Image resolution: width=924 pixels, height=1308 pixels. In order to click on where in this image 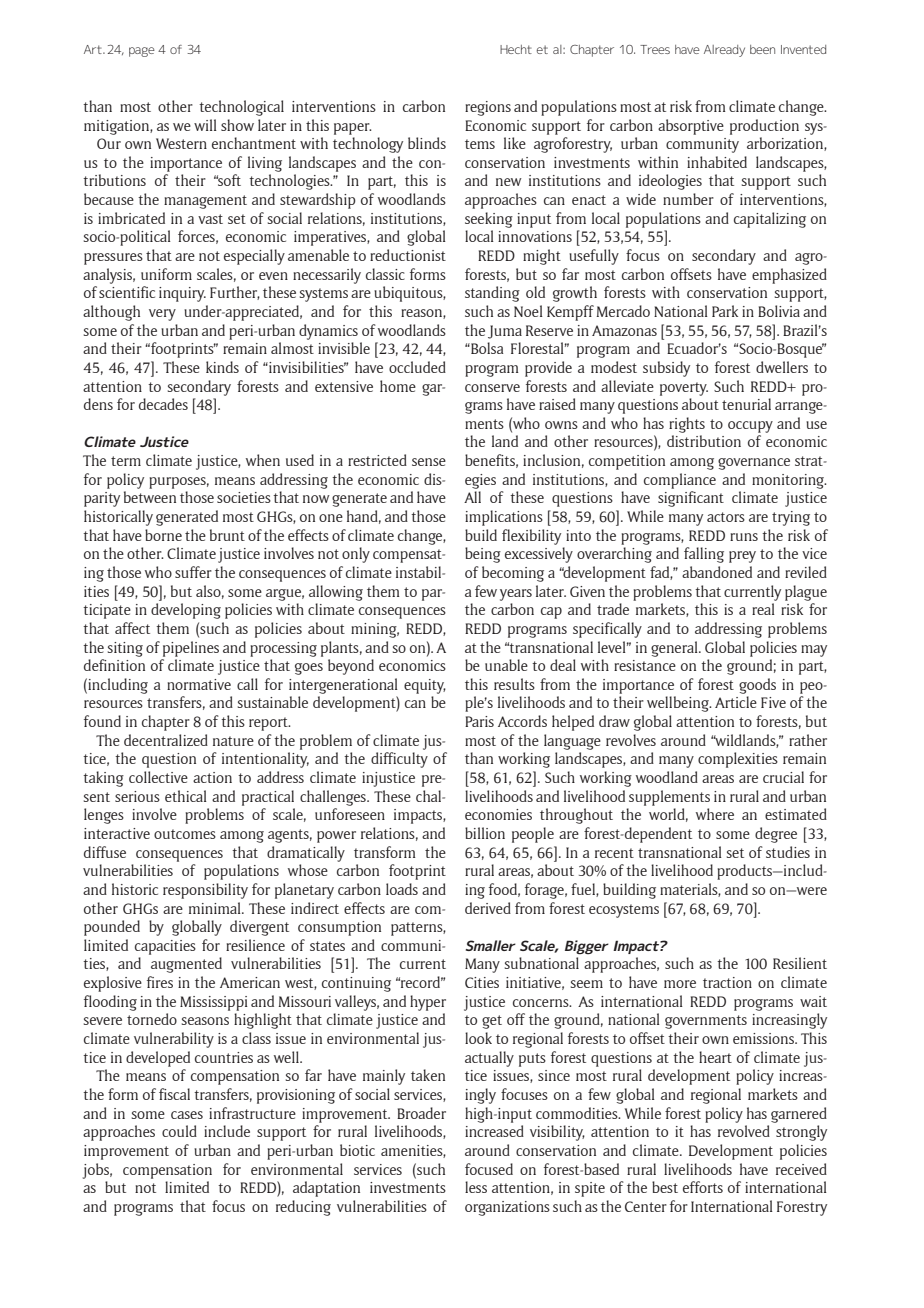, I will do `click(715, 814)`.
